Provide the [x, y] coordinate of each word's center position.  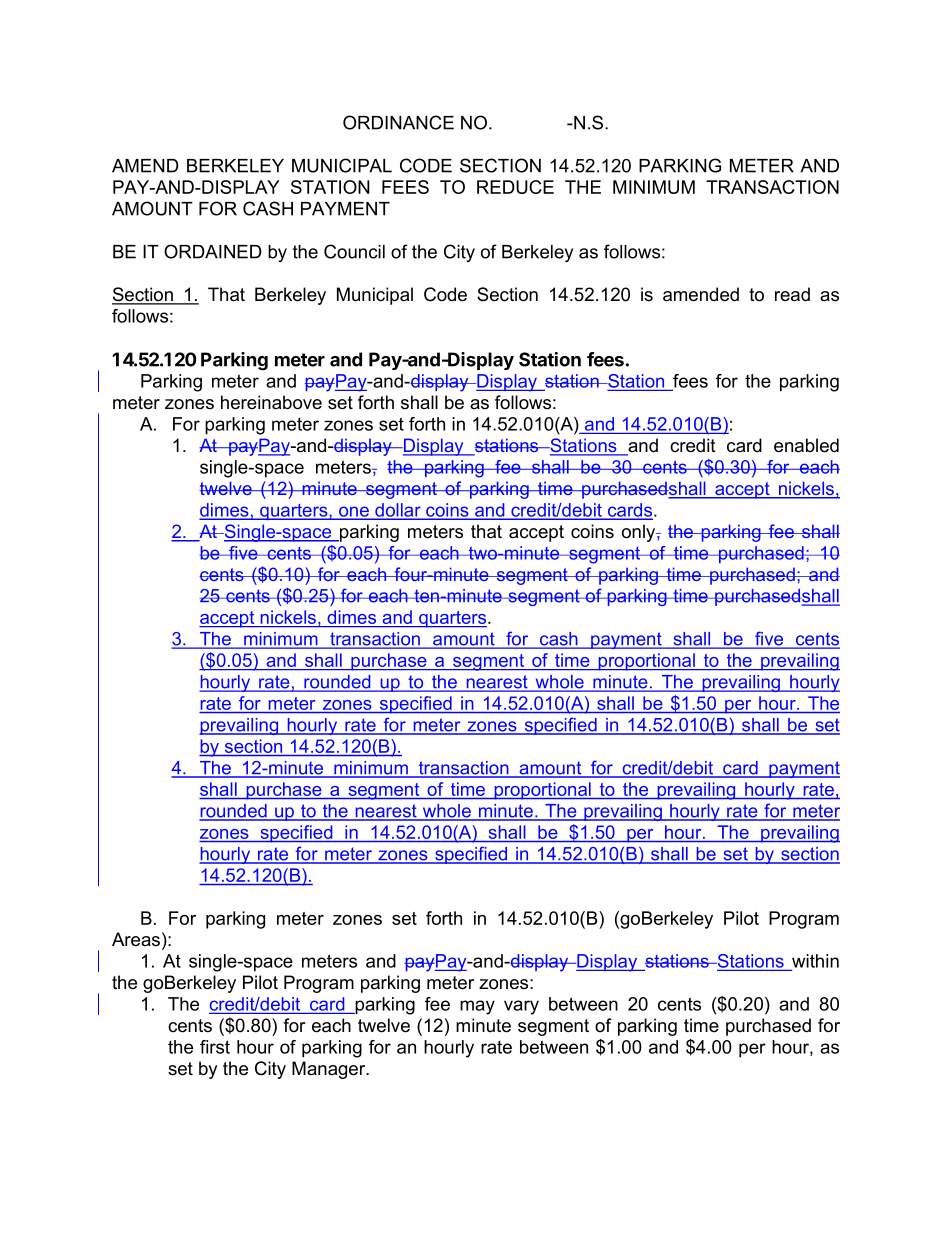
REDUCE [515, 187]
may [477, 1007]
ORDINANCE [398, 122]
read [792, 294]
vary [521, 1007]
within [815, 961]
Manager [330, 1070]
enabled [806, 445]
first [215, 1047]
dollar [398, 511]
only [640, 533]
